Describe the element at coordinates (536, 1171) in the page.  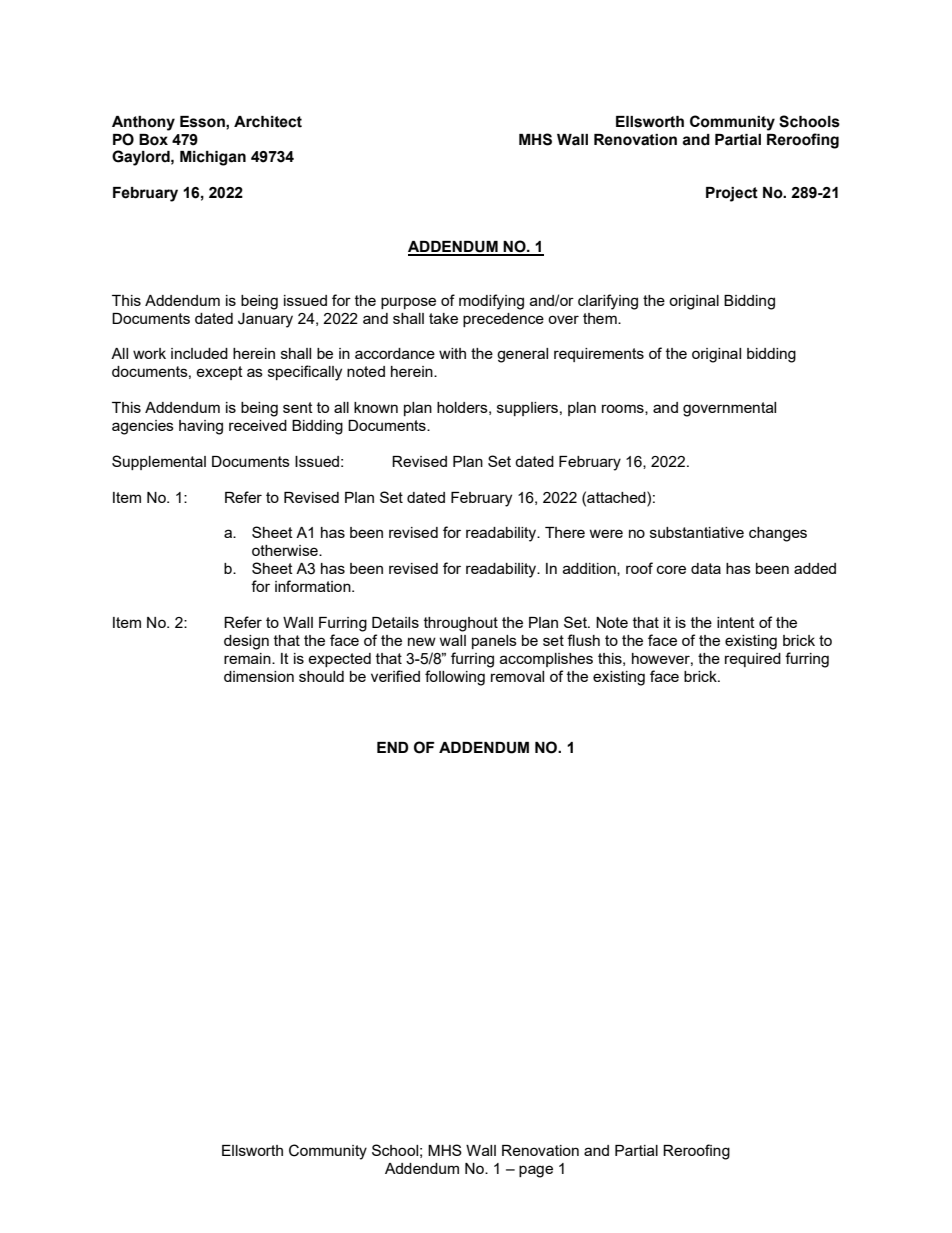
I see `page` at that location.
